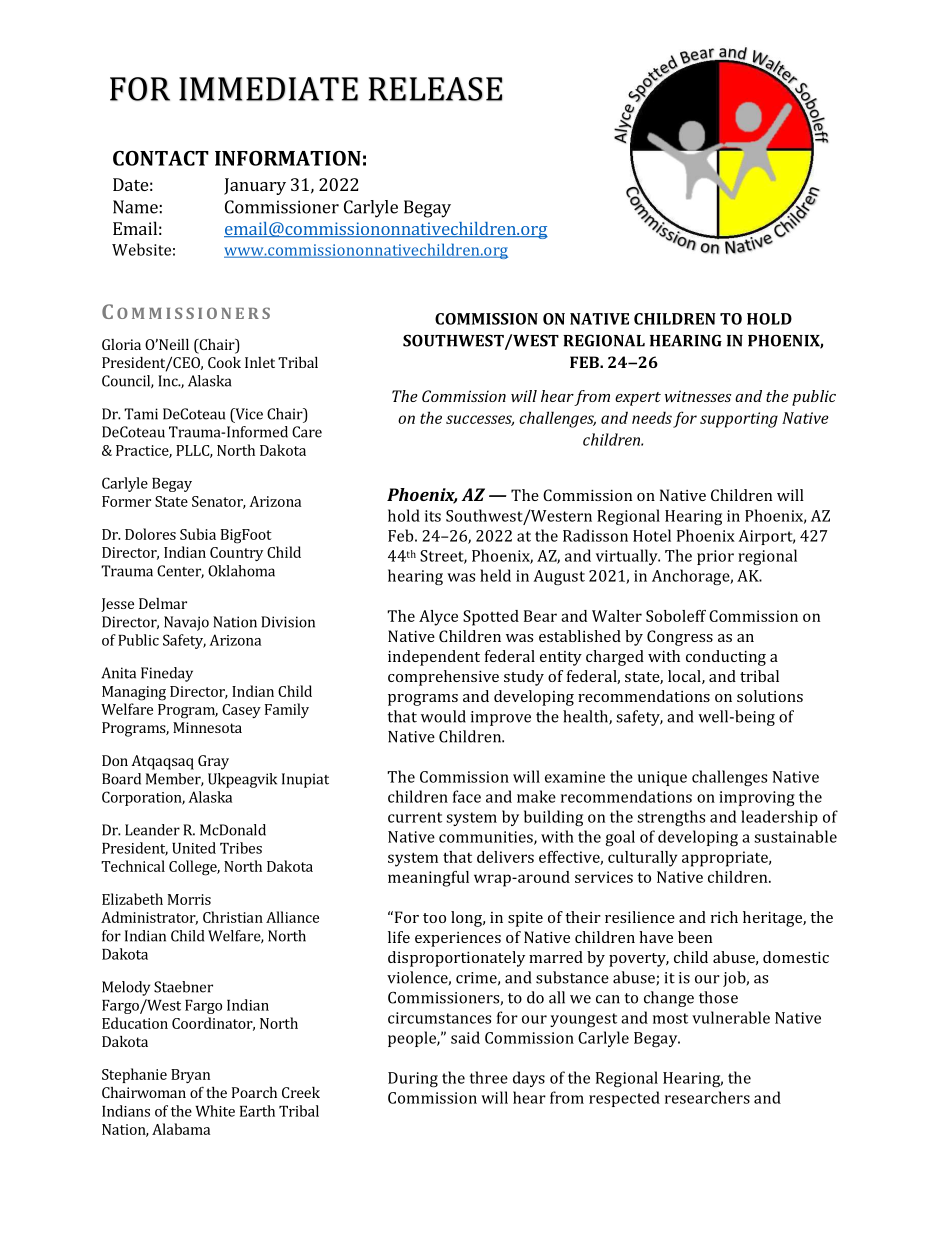 The width and height of the document is (952, 1233). I want to click on White, so click(215, 1111).
